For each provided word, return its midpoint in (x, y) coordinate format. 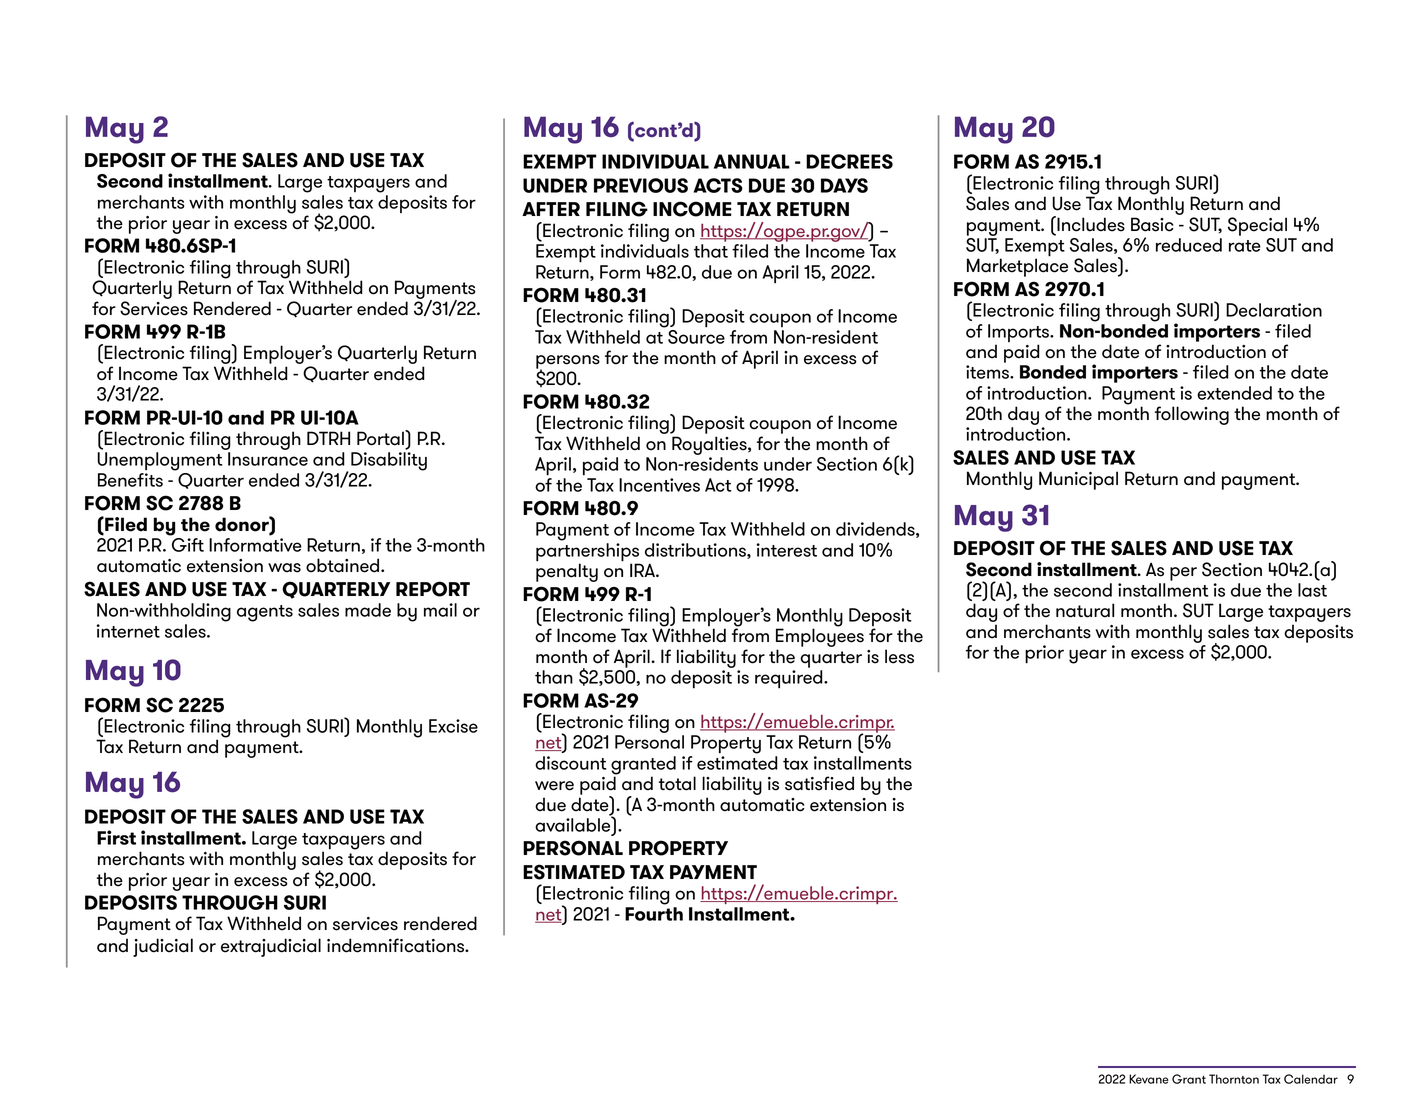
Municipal (1078, 480)
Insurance (268, 459)
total (677, 783)
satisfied (819, 783)
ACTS (718, 185)
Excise (453, 726)
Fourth (654, 914)
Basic (1152, 224)
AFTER (551, 209)
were (554, 786)
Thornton (1234, 1079)
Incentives (659, 485)
